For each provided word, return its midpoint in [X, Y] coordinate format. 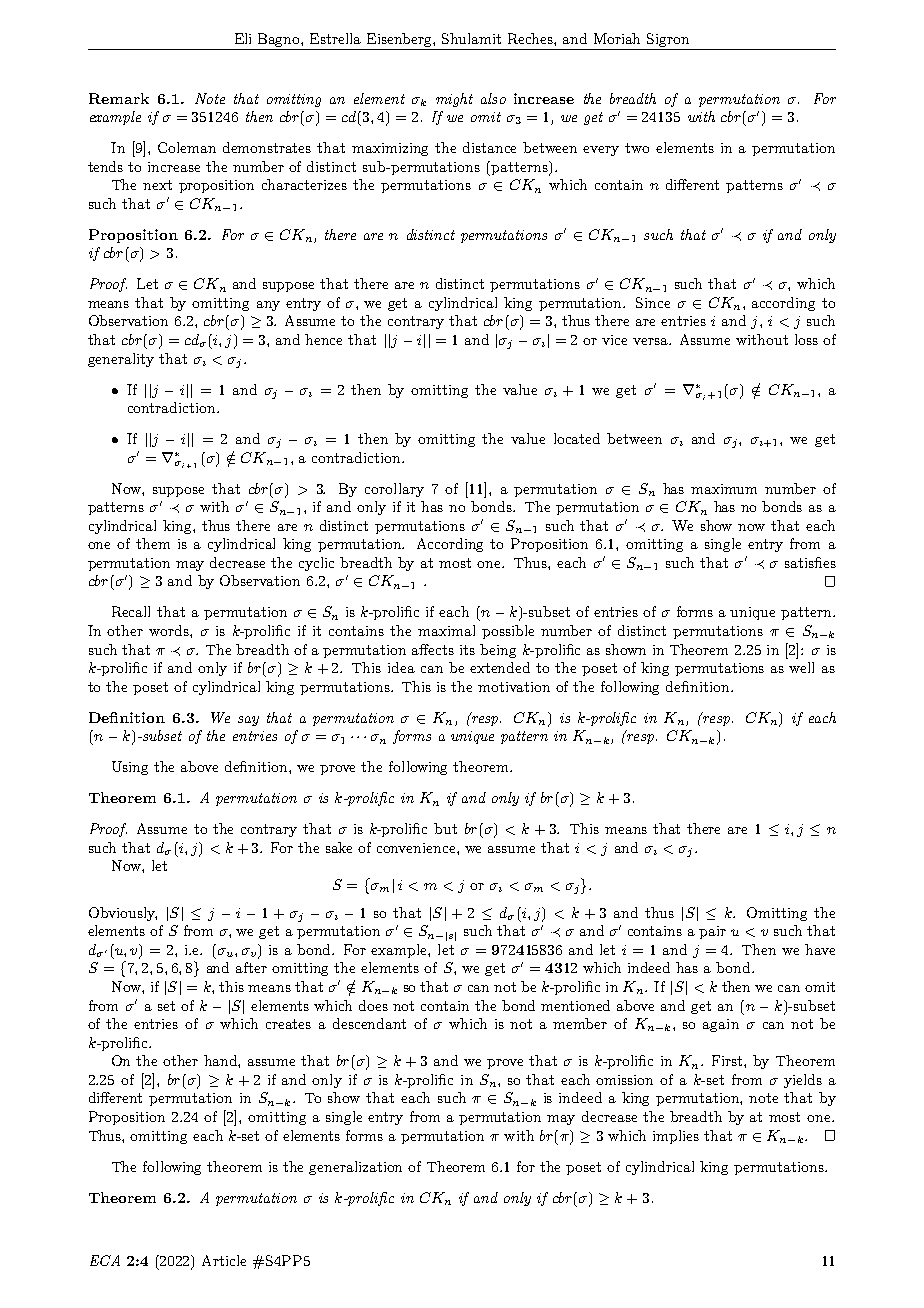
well [801, 667]
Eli [243, 38]
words [170, 630]
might [454, 100]
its [467, 650]
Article [224, 1260]
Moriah [617, 38]
